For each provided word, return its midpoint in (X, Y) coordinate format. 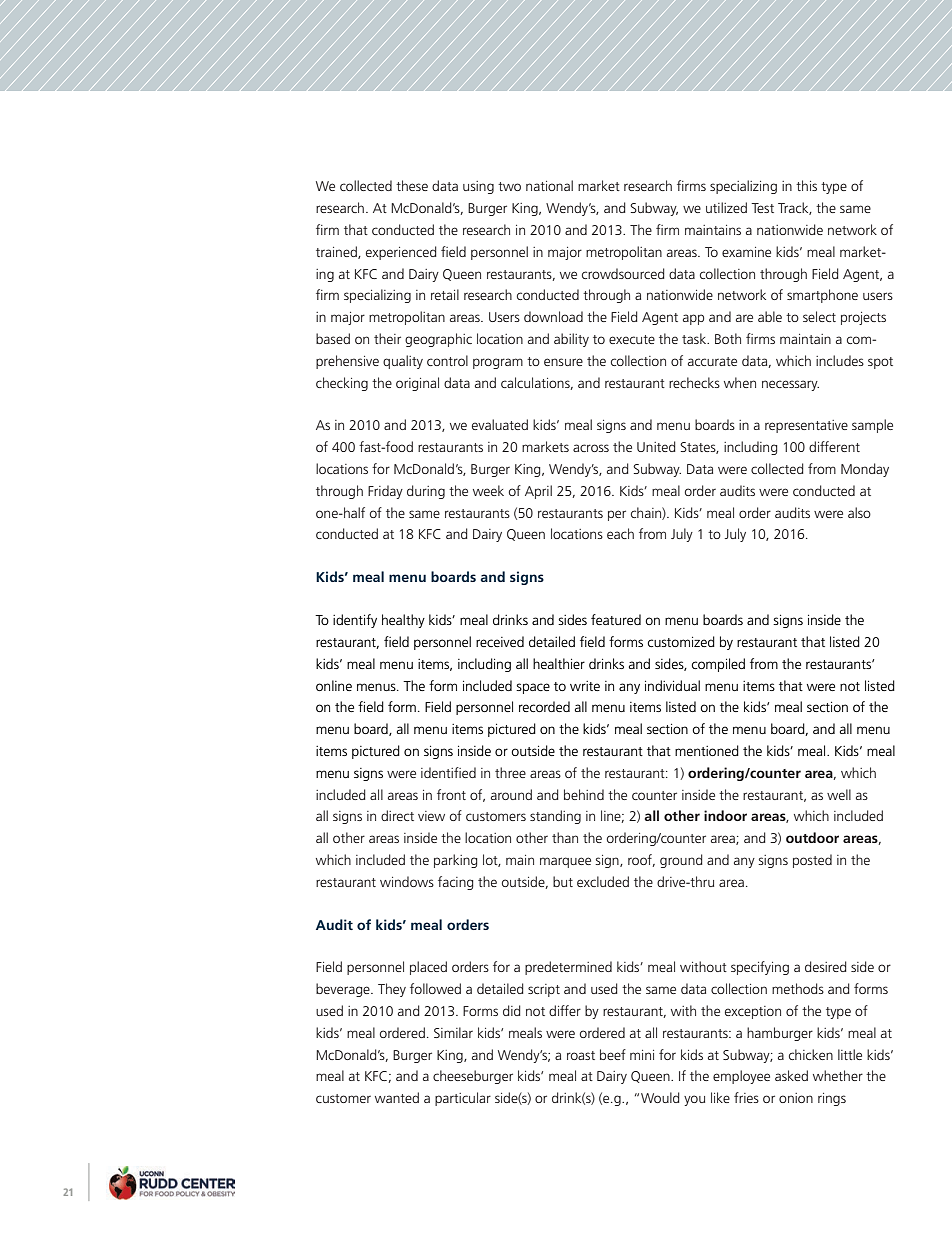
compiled (718, 665)
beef (613, 1054)
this (806, 185)
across (591, 448)
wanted (397, 1097)
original (417, 384)
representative (806, 426)
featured (616, 619)
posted (812, 861)
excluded (603, 881)
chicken (811, 1054)
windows (407, 881)
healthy (403, 621)
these (412, 185)
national (549, 185)
